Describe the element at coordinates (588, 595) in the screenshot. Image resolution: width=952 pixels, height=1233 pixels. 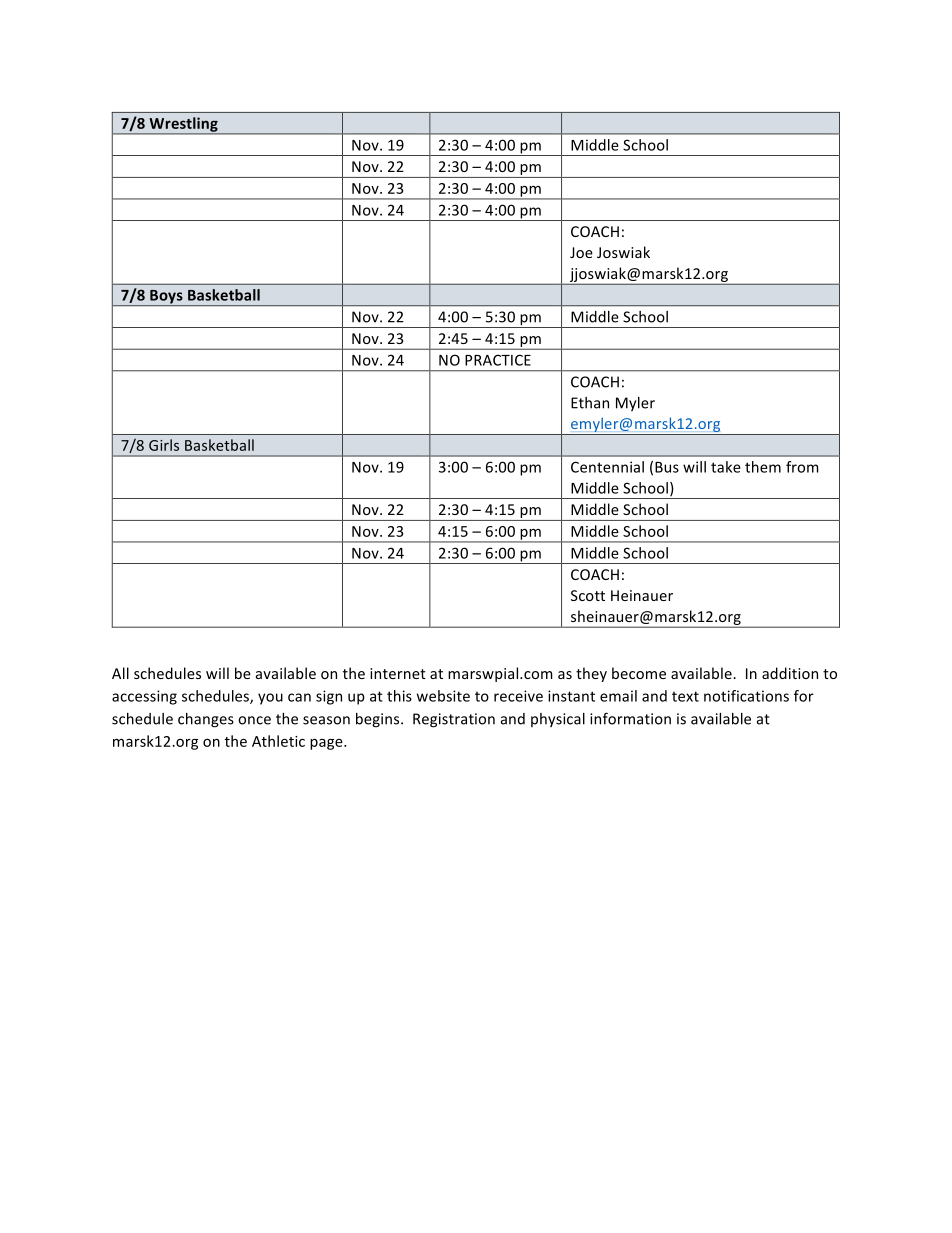
I see `Scott` at that location.
